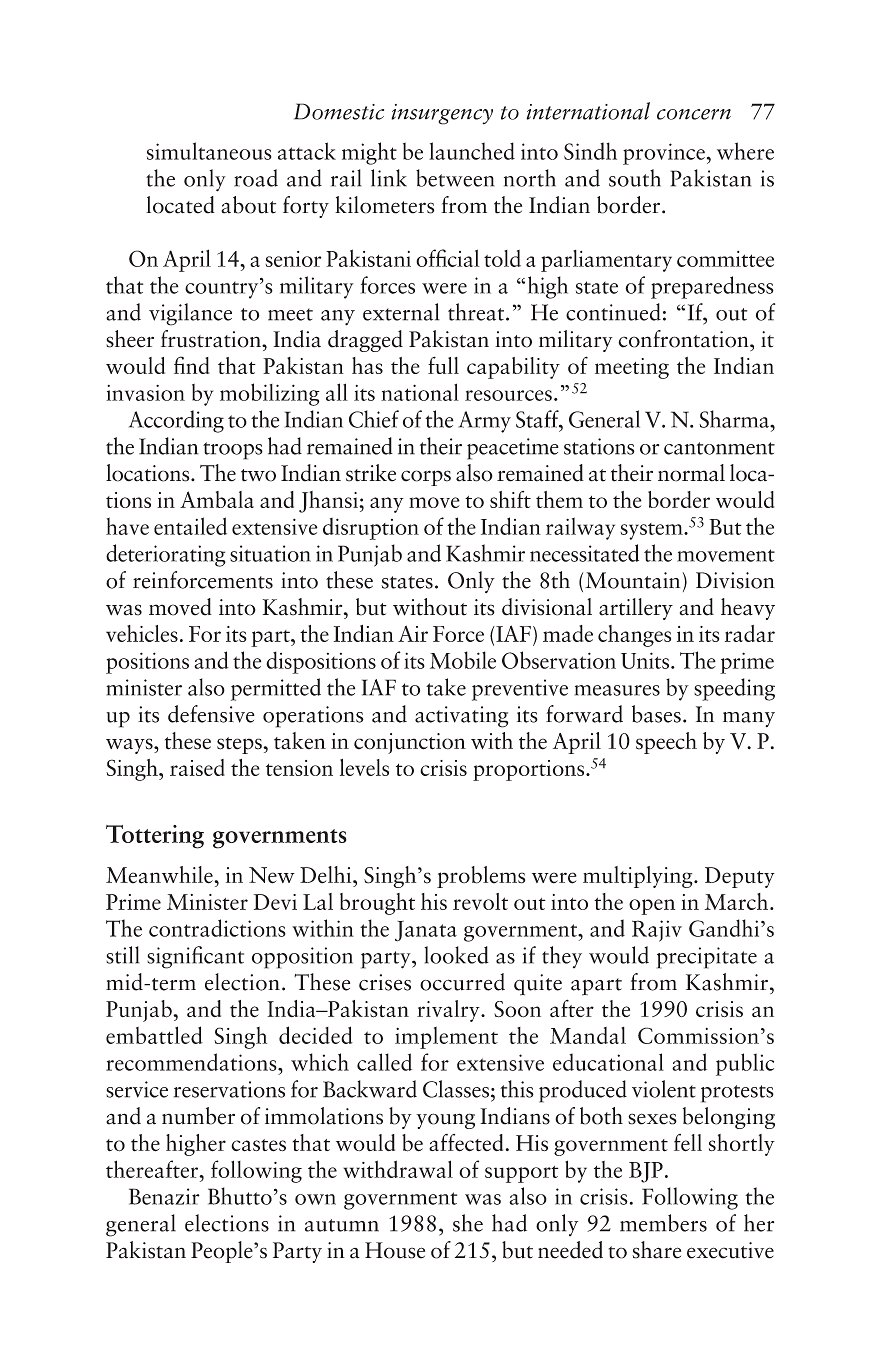  Describe the element at coordinates (209, 151) in the document. I see `simultaneous` at that location.
